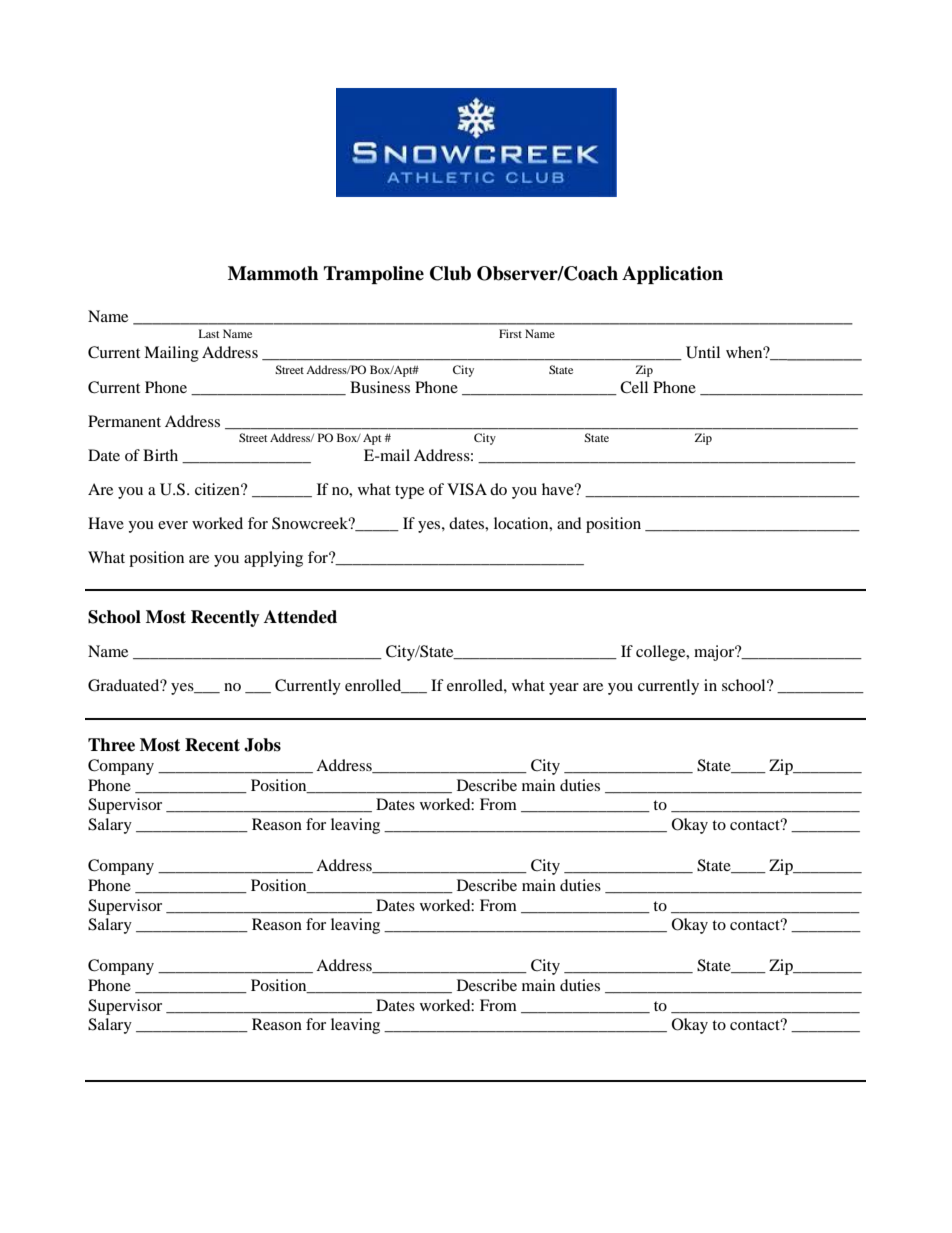 Image resolution: width=952 pixels, height=1233 pixels. What do you see at coordinates (569, 523) in the page?
I see `and` at bounding box center [569, 523].
